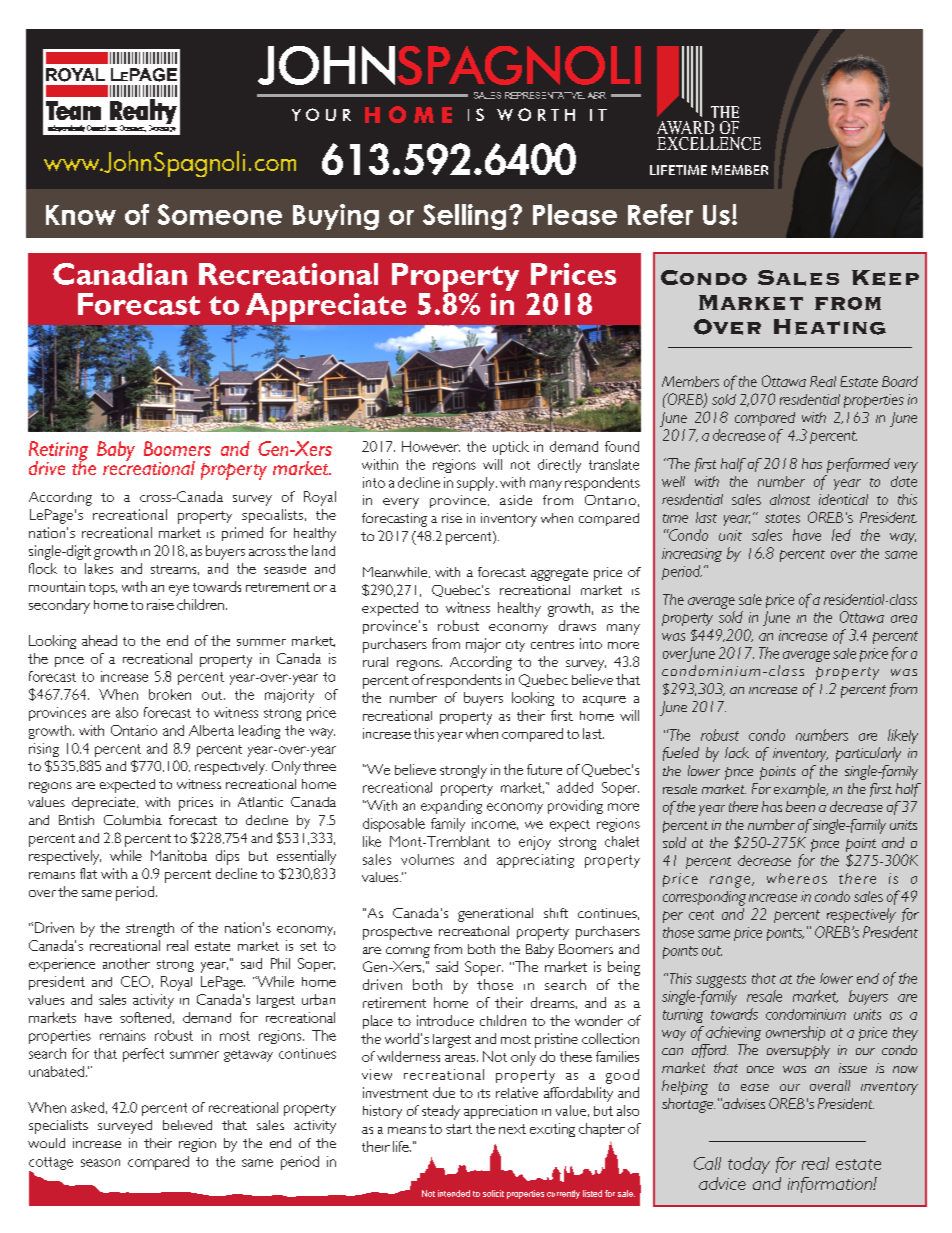 The height and width of the image is (1233, 952). I want to click on future, so click(544, 769).
